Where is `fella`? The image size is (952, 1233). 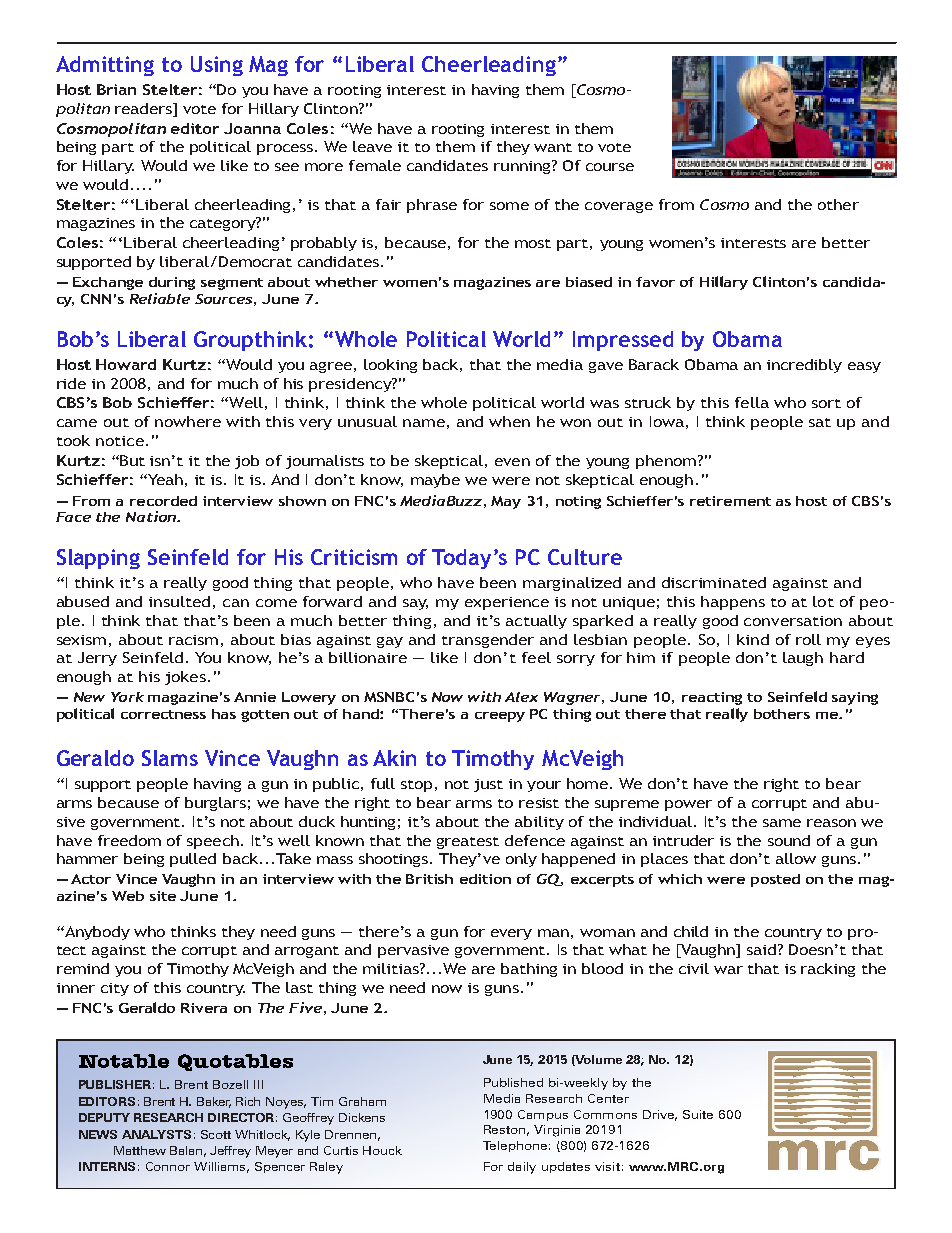 fella is located at coordinates (752, 402).
